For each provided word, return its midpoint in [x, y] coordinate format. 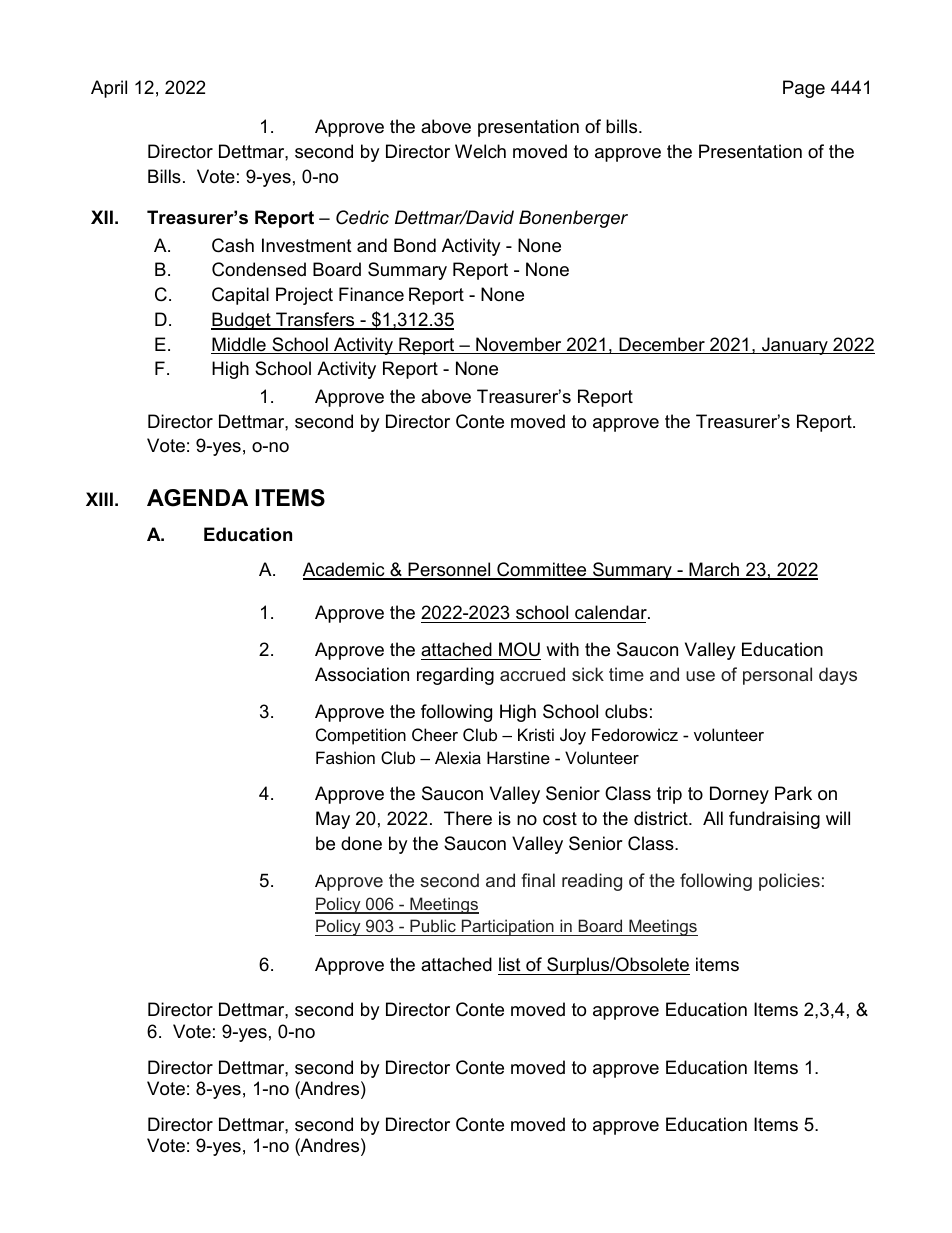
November [519, 345]
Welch [480, 151]
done [361, 843]
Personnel [449, 570]
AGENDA [197, 498]
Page [804, 89]
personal [777, 676]
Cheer [435, 734]
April [109, 89]
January [795, 346]
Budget [242, 321]
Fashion [345, 757]
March [714, 570]
